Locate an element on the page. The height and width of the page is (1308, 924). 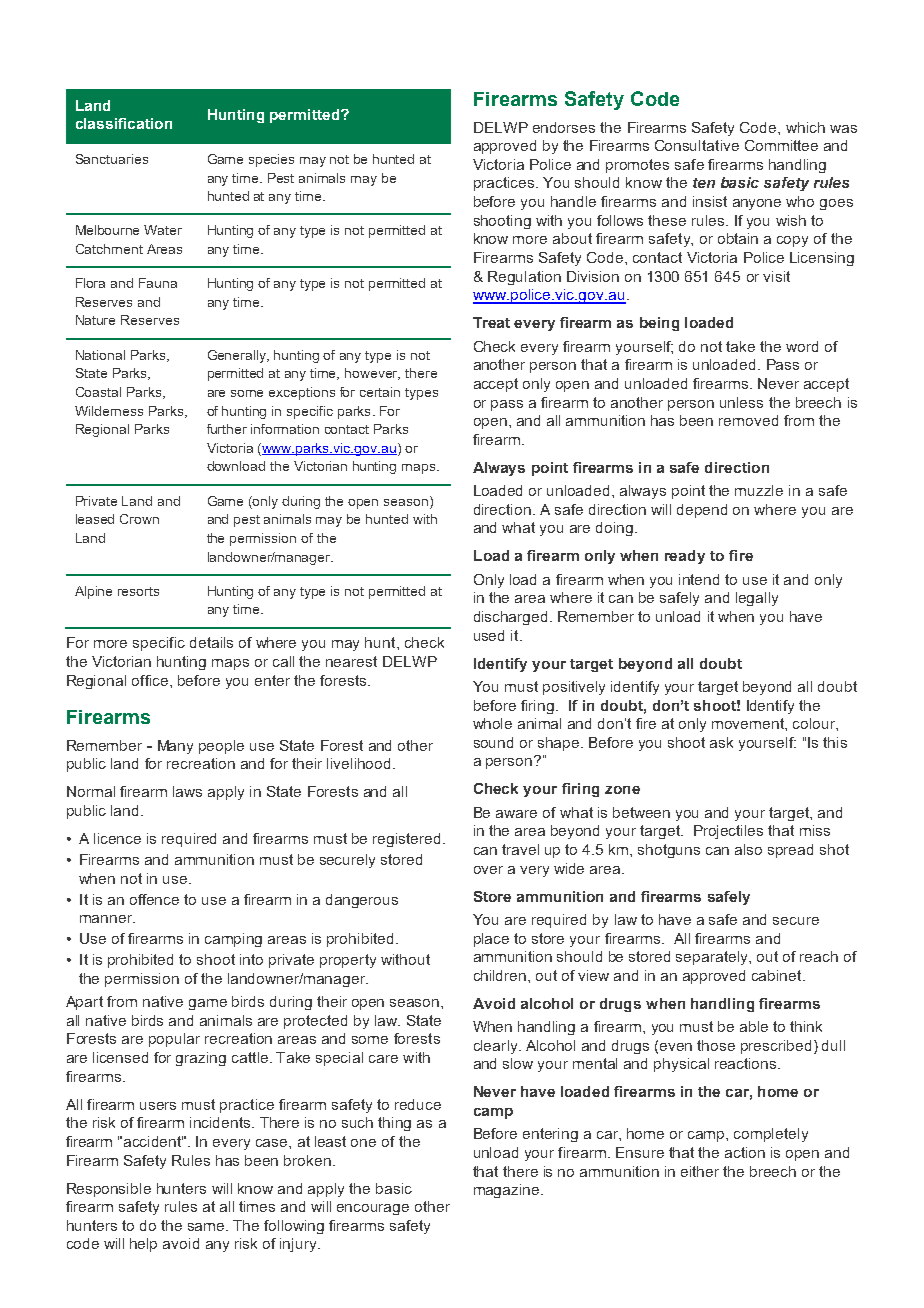
over is located at coordinates (488, 870).
